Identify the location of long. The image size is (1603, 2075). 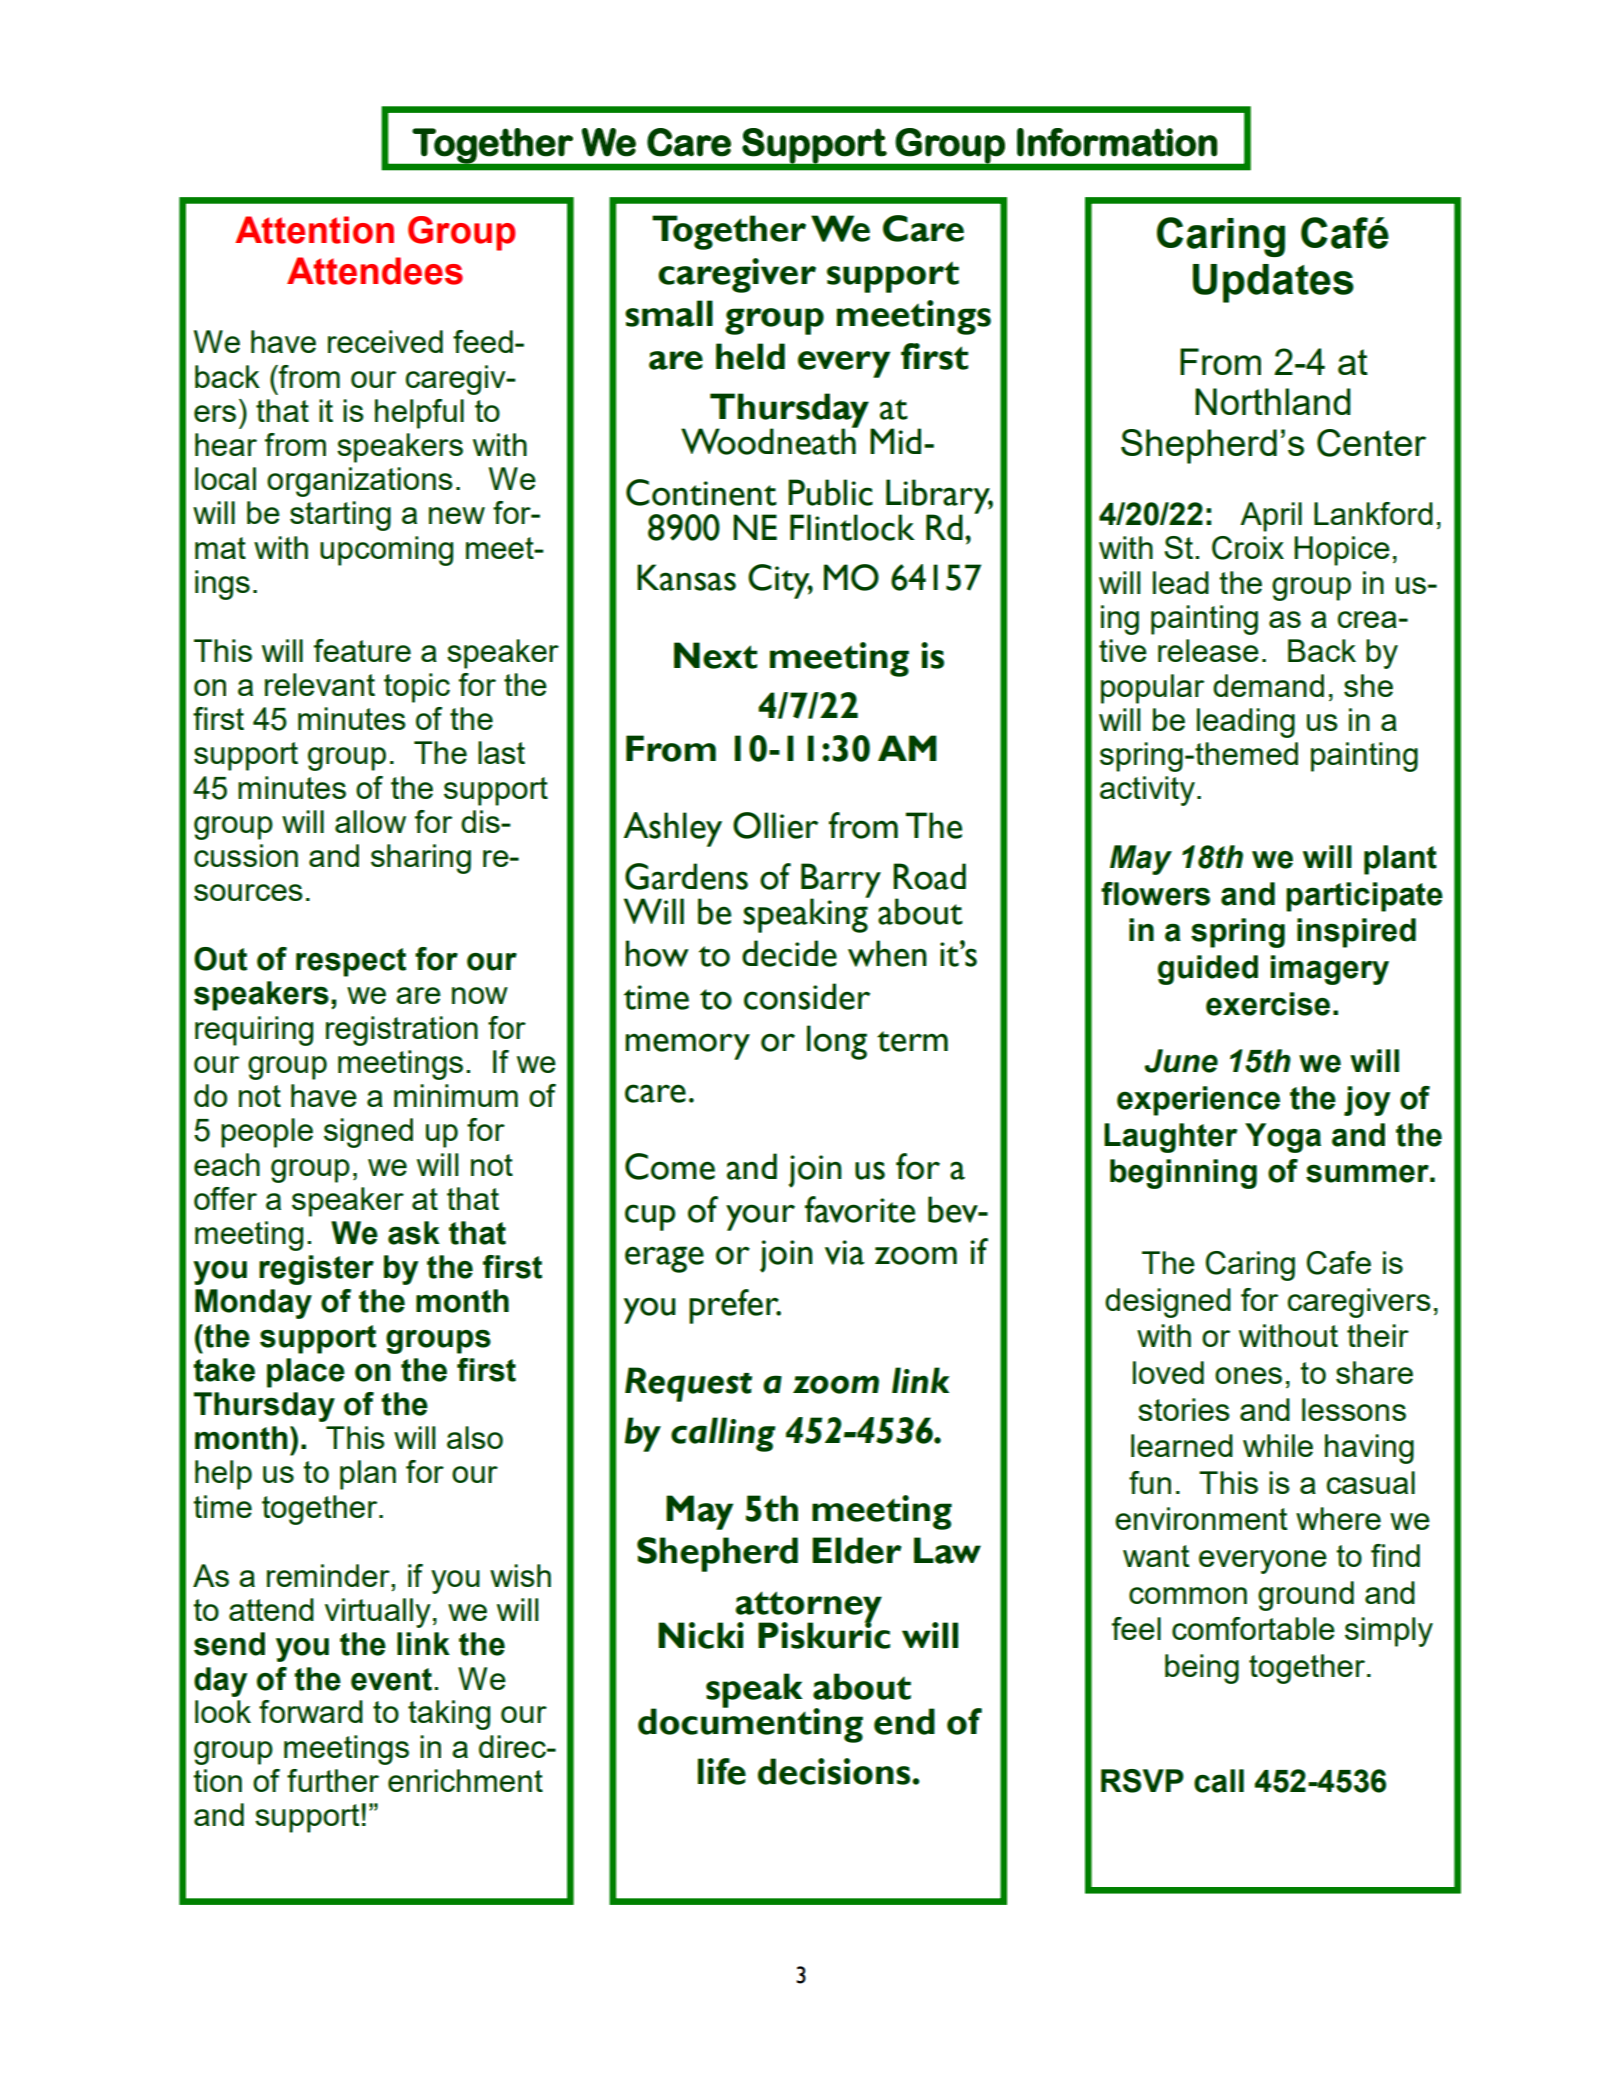
(837, 1042).
